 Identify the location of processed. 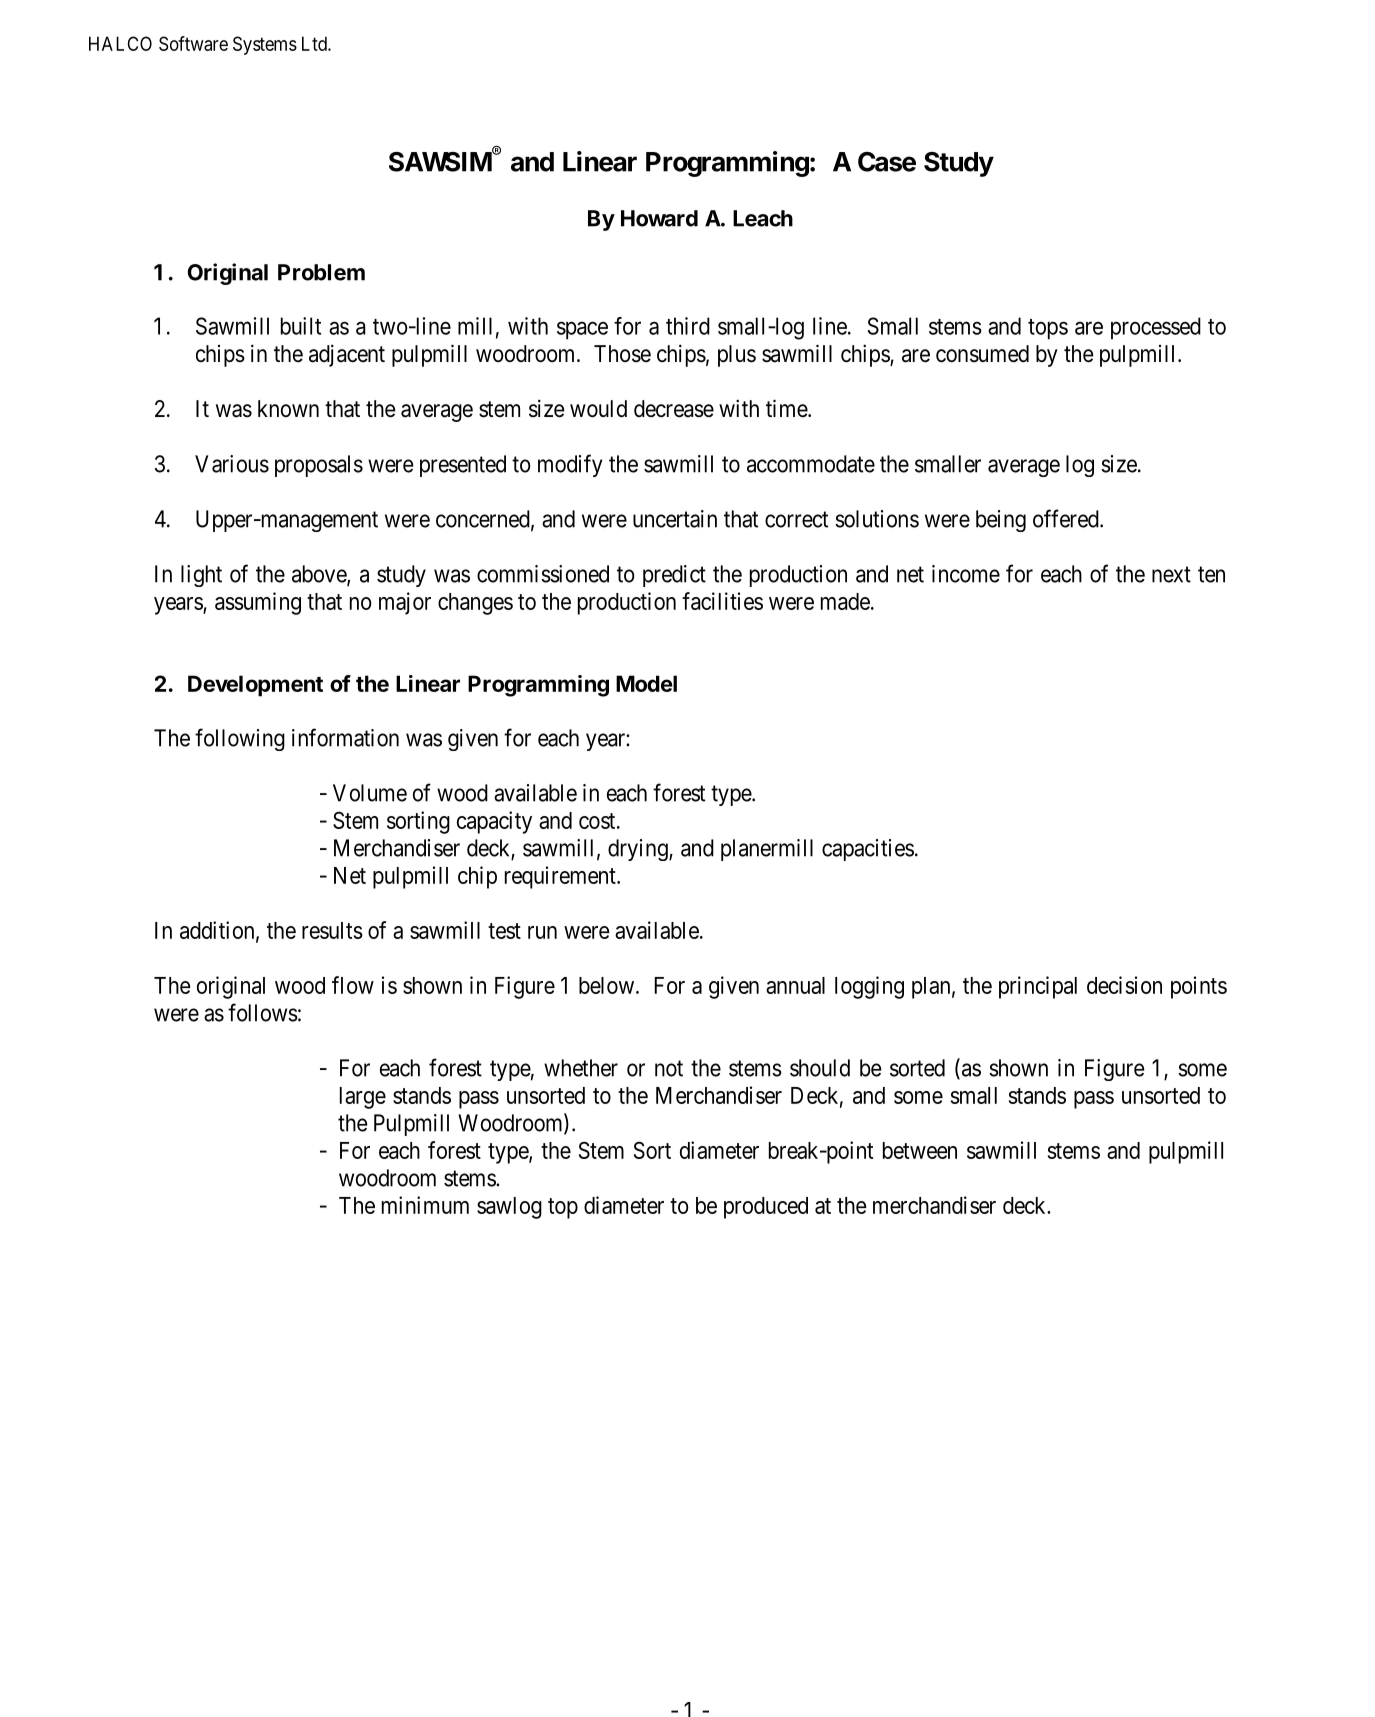
(1156, 328).
